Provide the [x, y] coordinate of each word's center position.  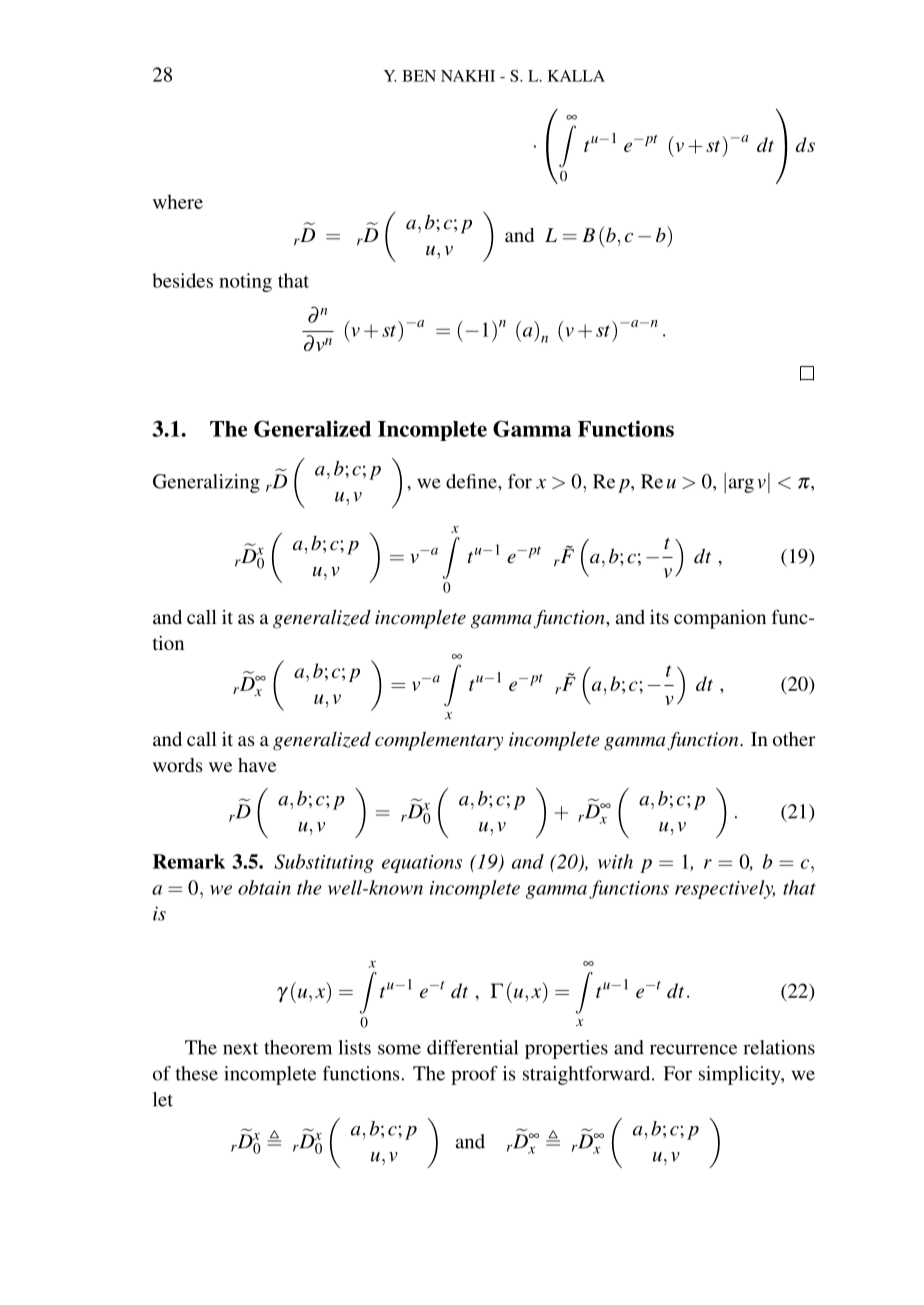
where [178, 201]
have [257, 765]
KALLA [576, 76]
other [794, 739]
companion [720, 619]
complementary [439, 741]
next [240, 1048]
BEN [419, 76]
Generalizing [206, 483]
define [472, 481]
